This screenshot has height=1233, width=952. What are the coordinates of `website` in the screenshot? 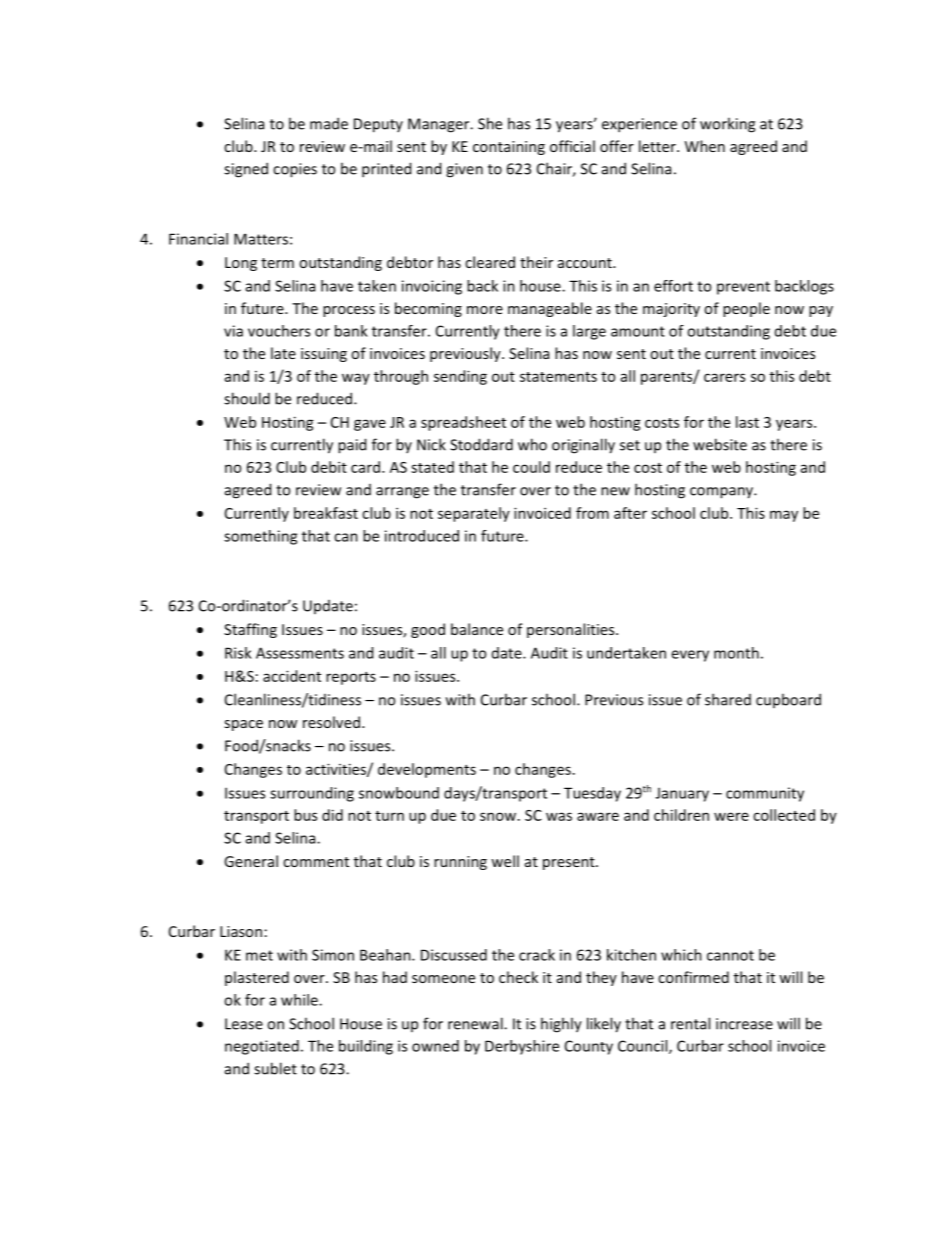 It's located at (720, 444).
